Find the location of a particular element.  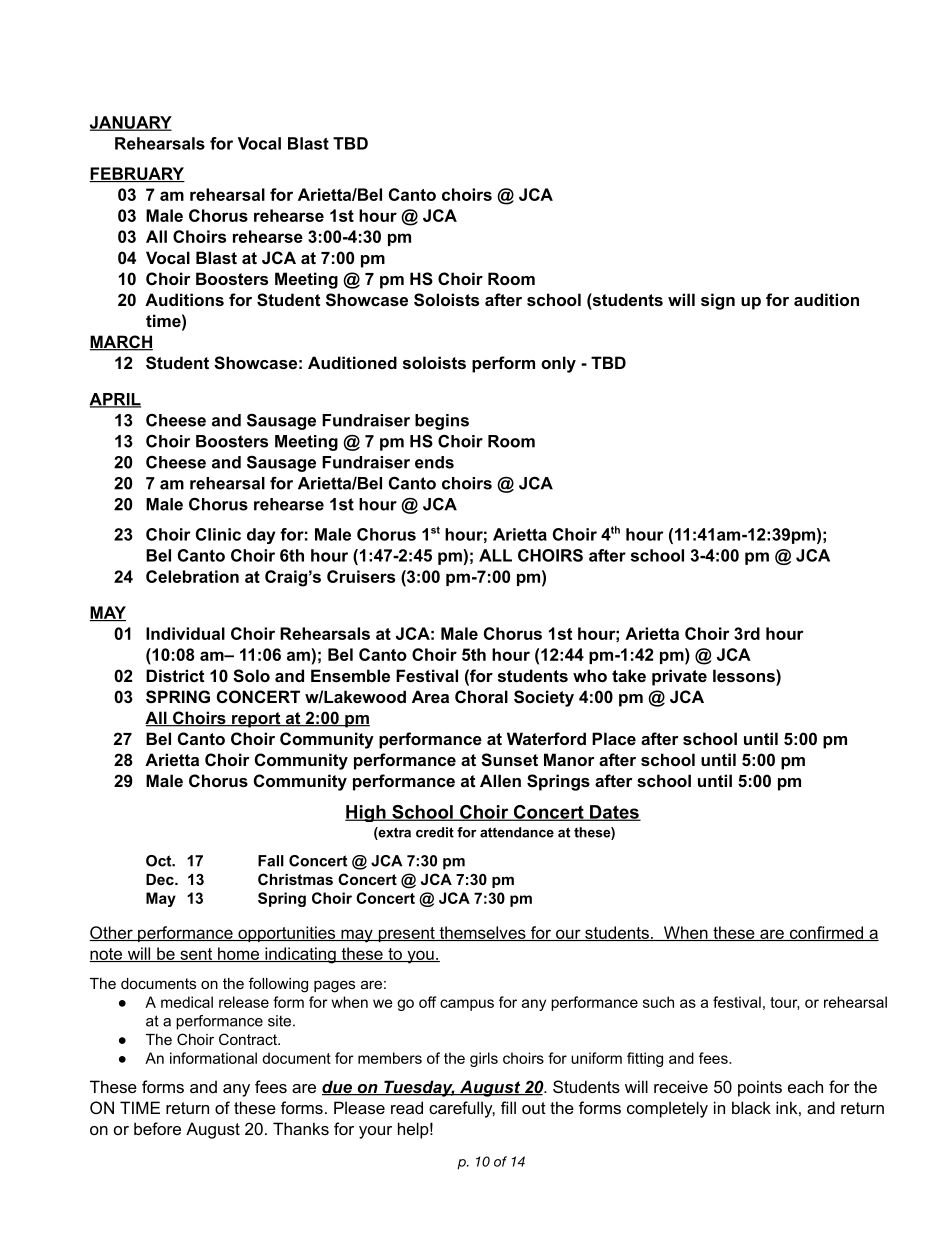

only is located at coordinates (558, 364).
